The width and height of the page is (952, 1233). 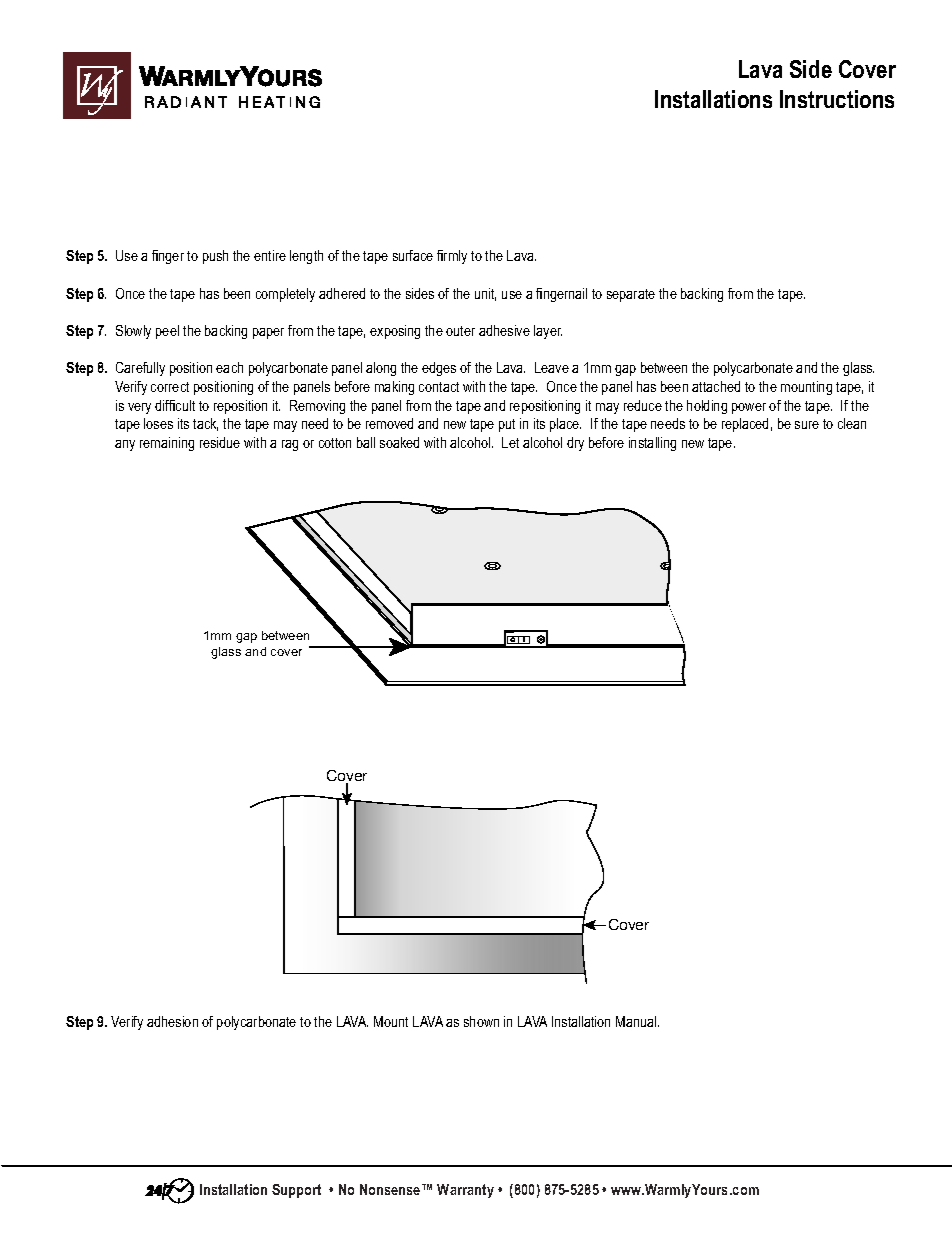 What do you see at coordinates (807, 425) in the page?
I see `sure` at bounding box center [807, 425].
